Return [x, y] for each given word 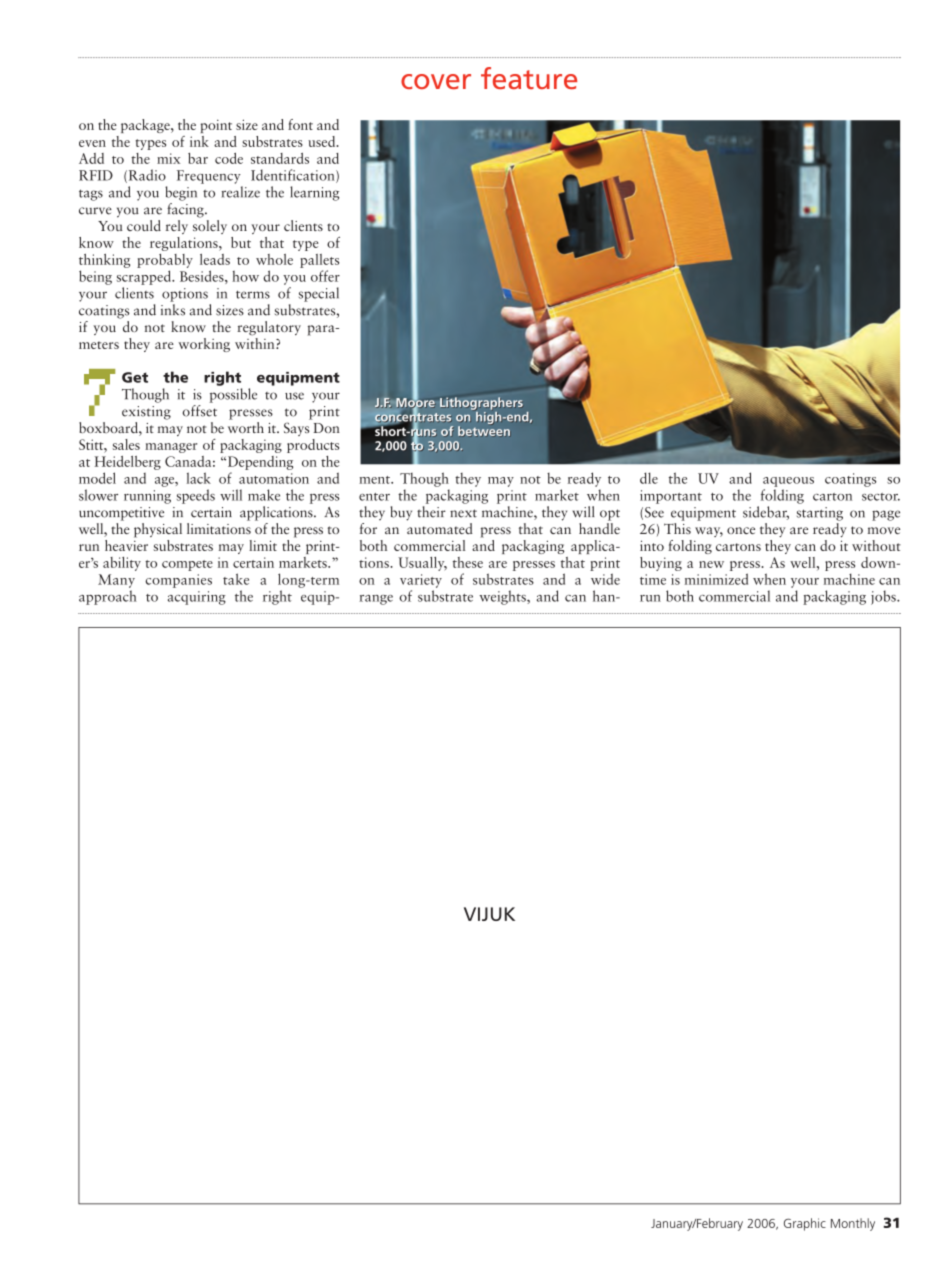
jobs [884, 597]
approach [108, 597]
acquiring [197, 598]
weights [503, 597]
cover [436, 81]
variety [421, 581]
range [376, 600]
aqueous [788, 482]
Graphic [805, 1224]
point [216, 126]
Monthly [853, 1224]
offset [200, 411]
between [484, 431]
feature [529, 78]
